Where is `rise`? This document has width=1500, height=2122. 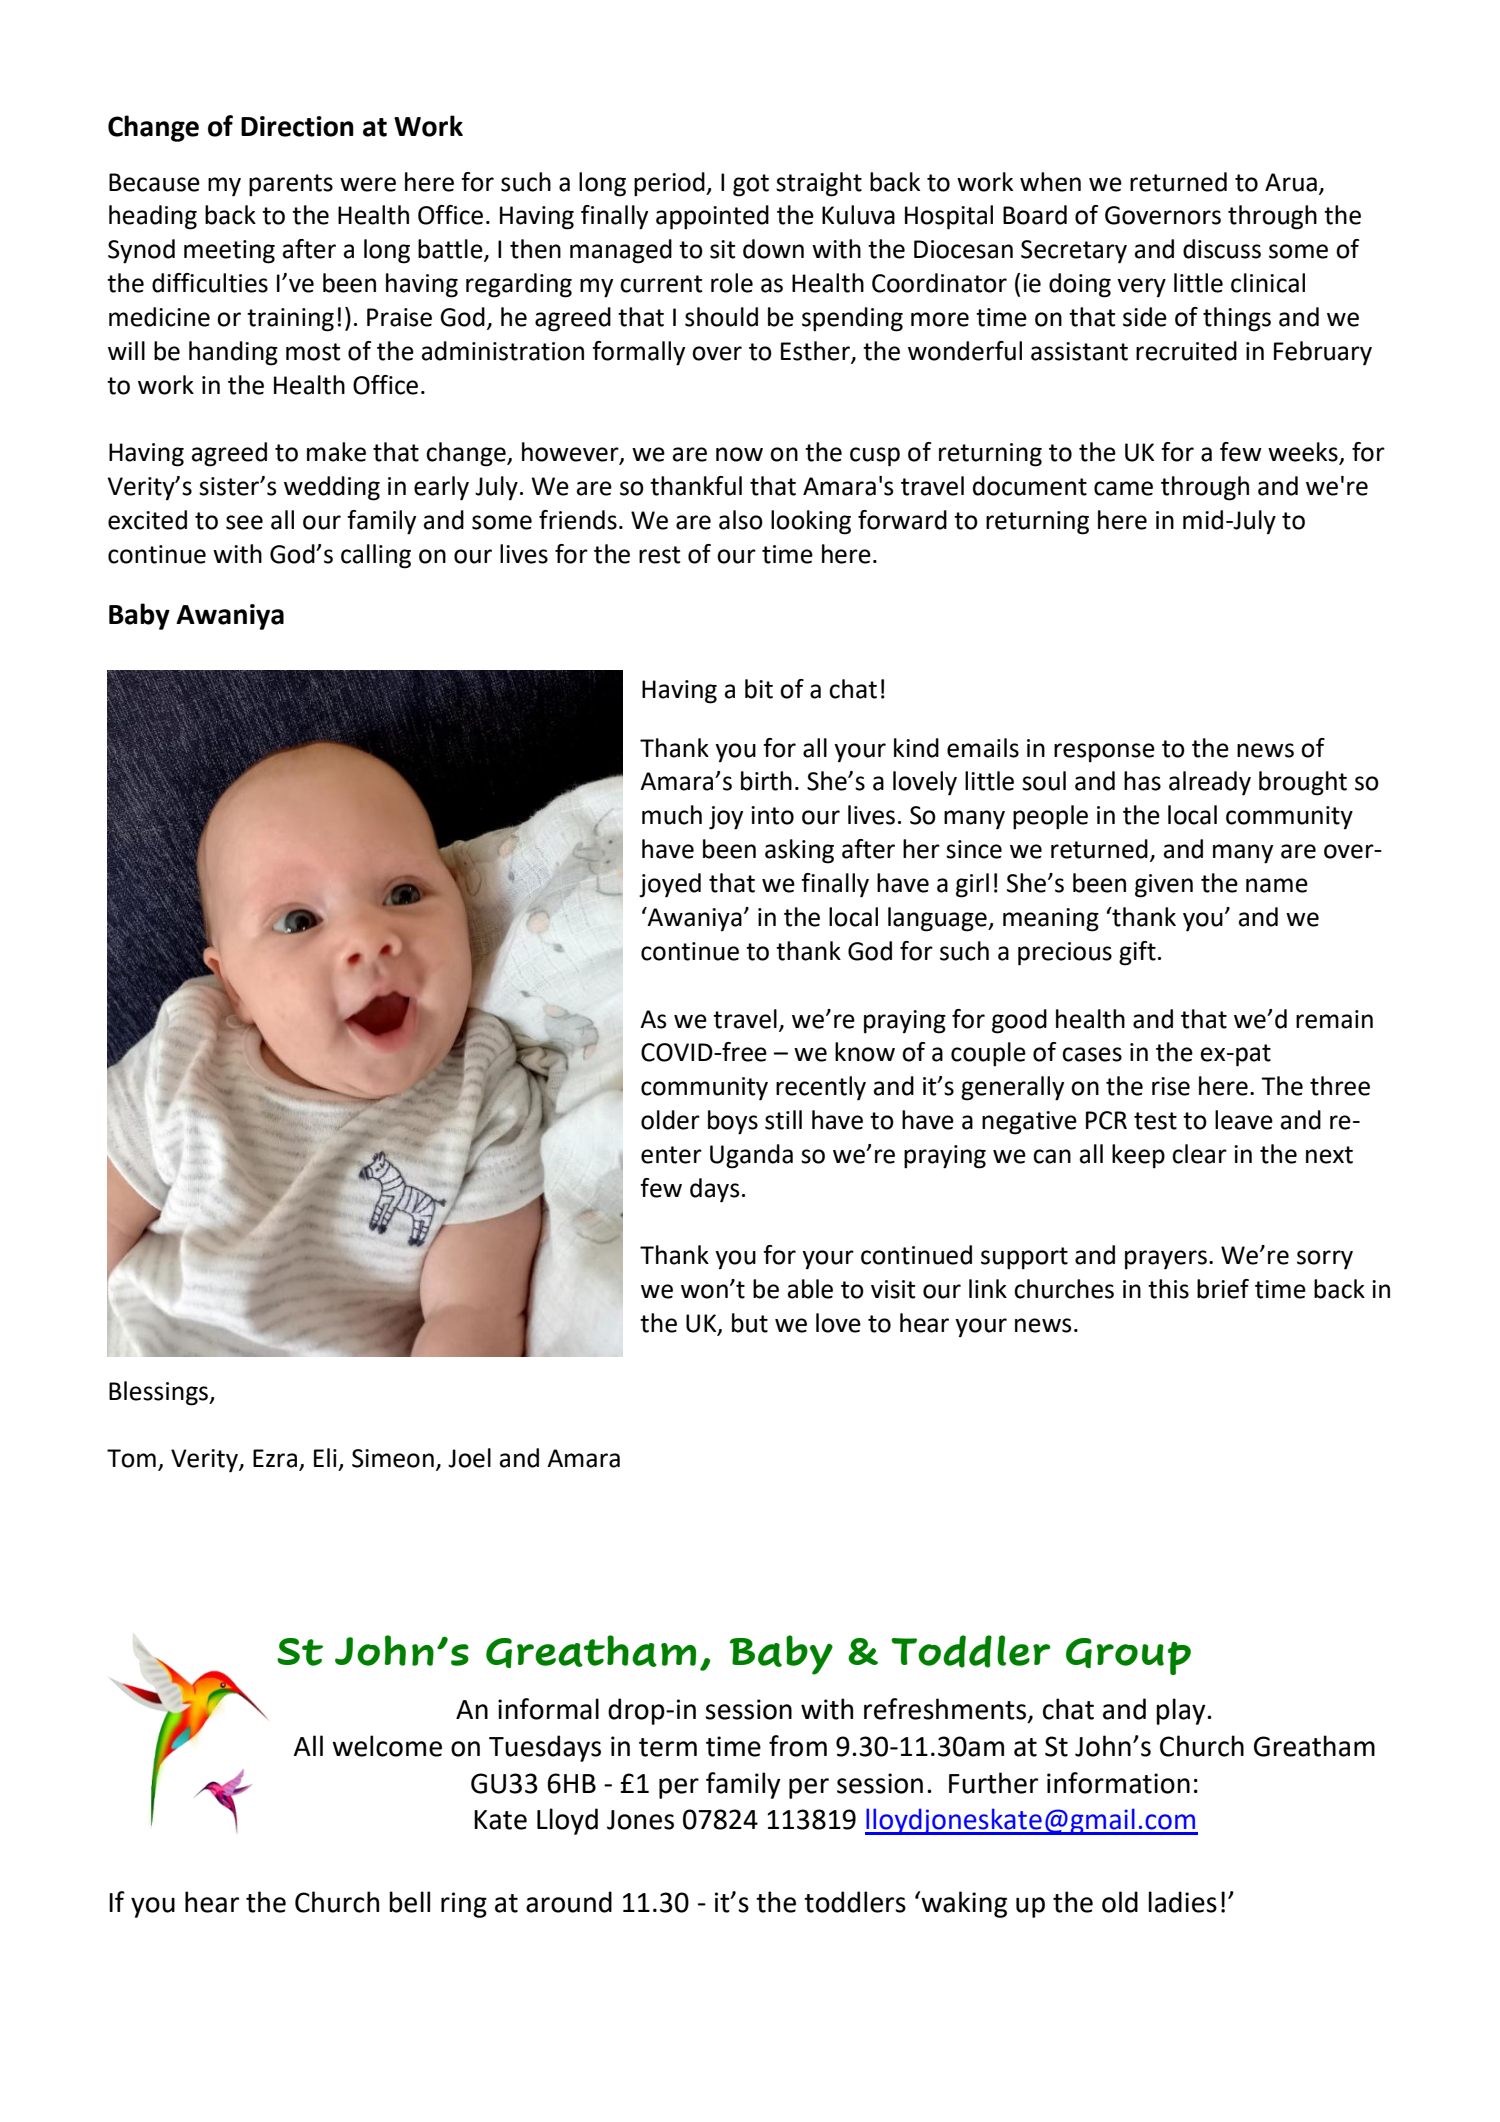 rise is located at coordinates (1171, 1086).
